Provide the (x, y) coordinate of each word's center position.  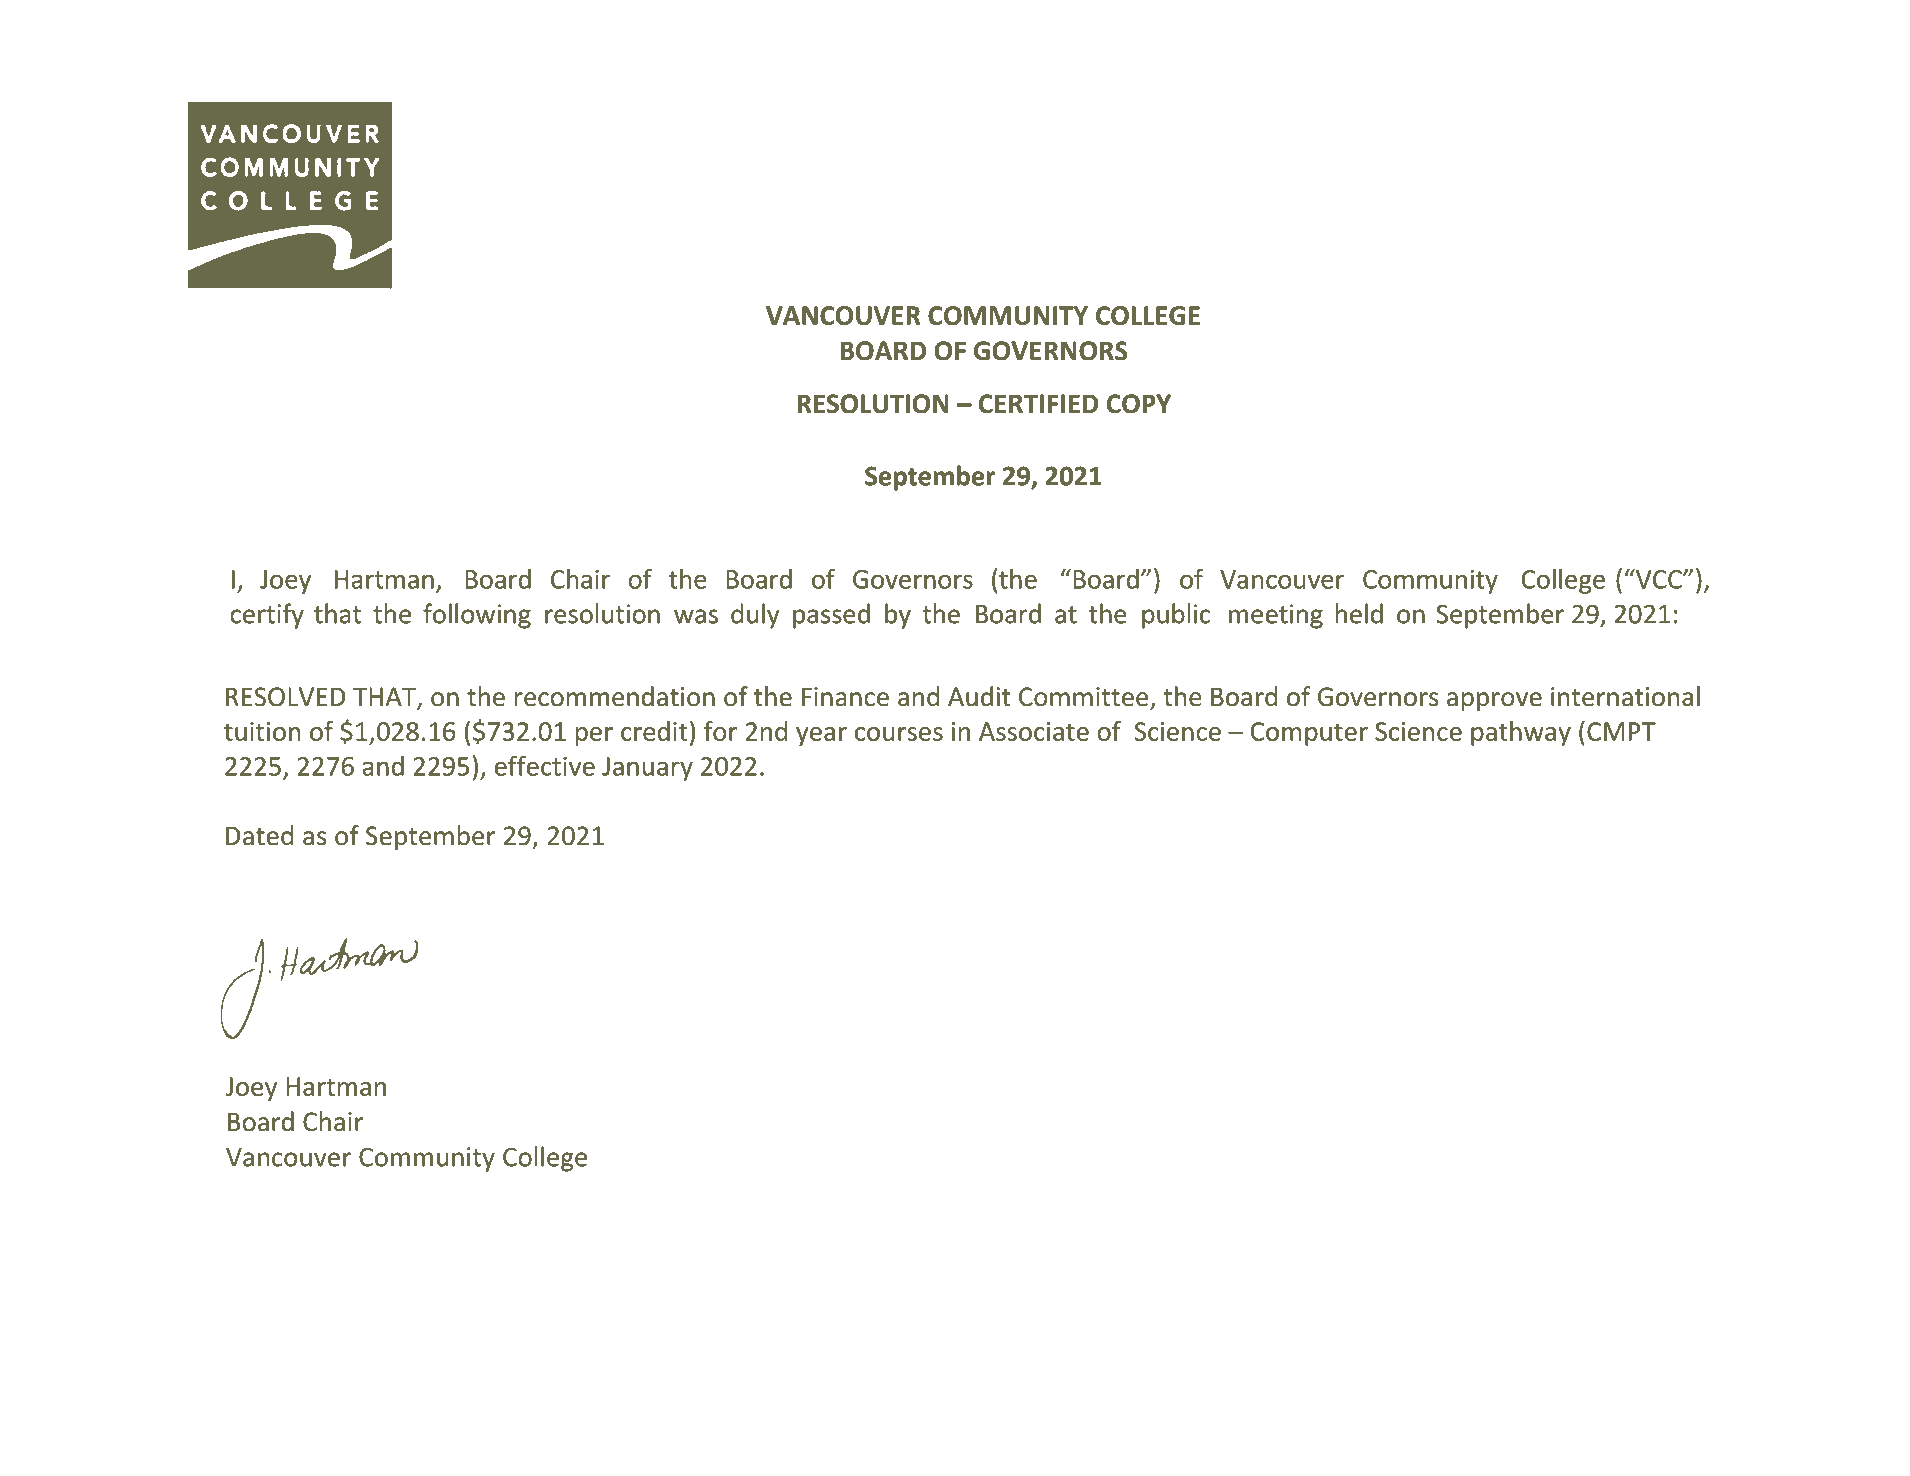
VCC (1658, 579)
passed (831, 616)
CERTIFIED (1038, 404)
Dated (259, 835)
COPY (1139, 404)
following (477, 616)
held (1359, 613)
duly (755, 616)
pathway (1521, 733)
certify (267, 616)
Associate (1034, 731)
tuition (262, 731)
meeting (1276, 616)
